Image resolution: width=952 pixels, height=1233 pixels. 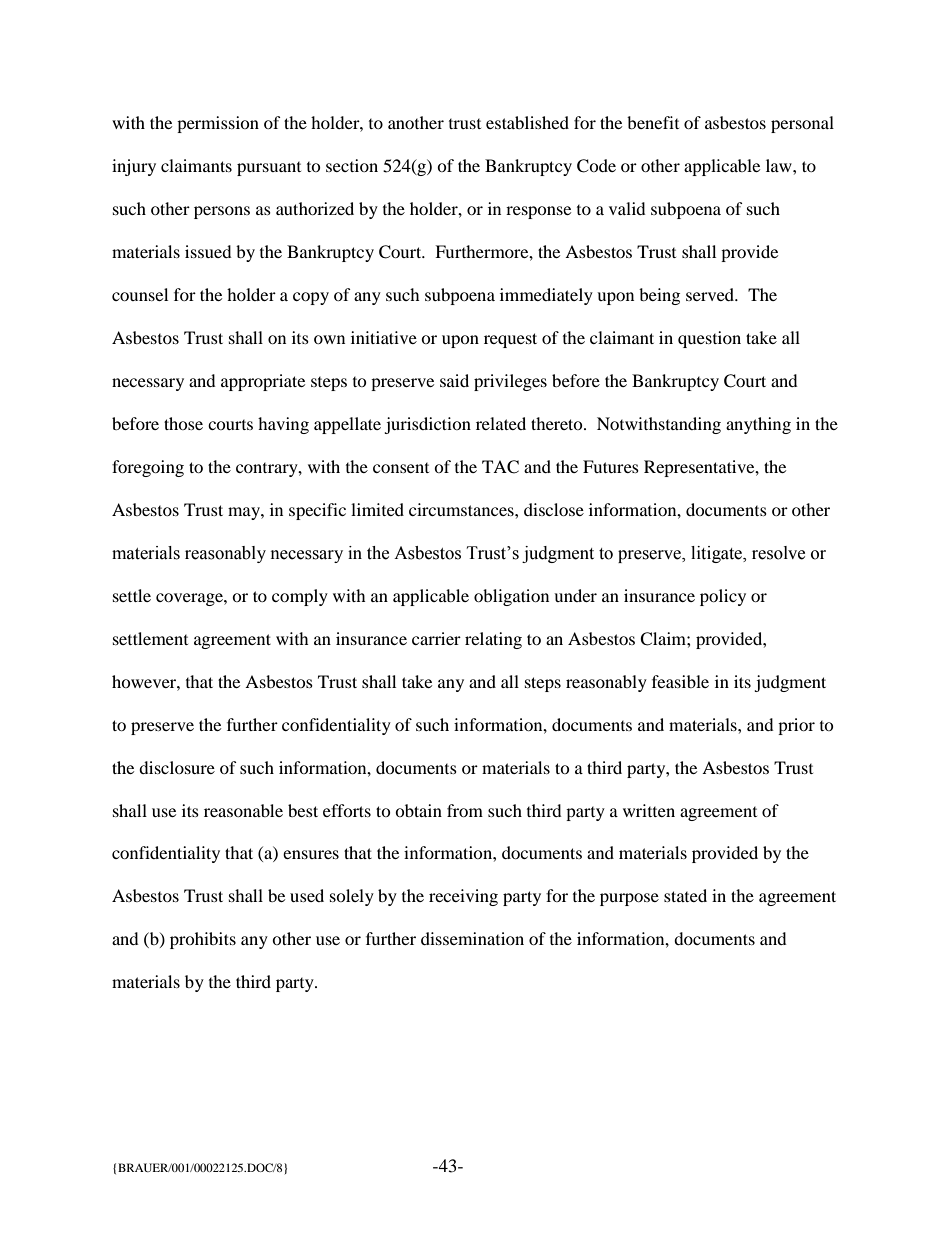 What do you see at coordinates (493, 640) in the document?
I see `relating` at bounding box center [493, 640].
